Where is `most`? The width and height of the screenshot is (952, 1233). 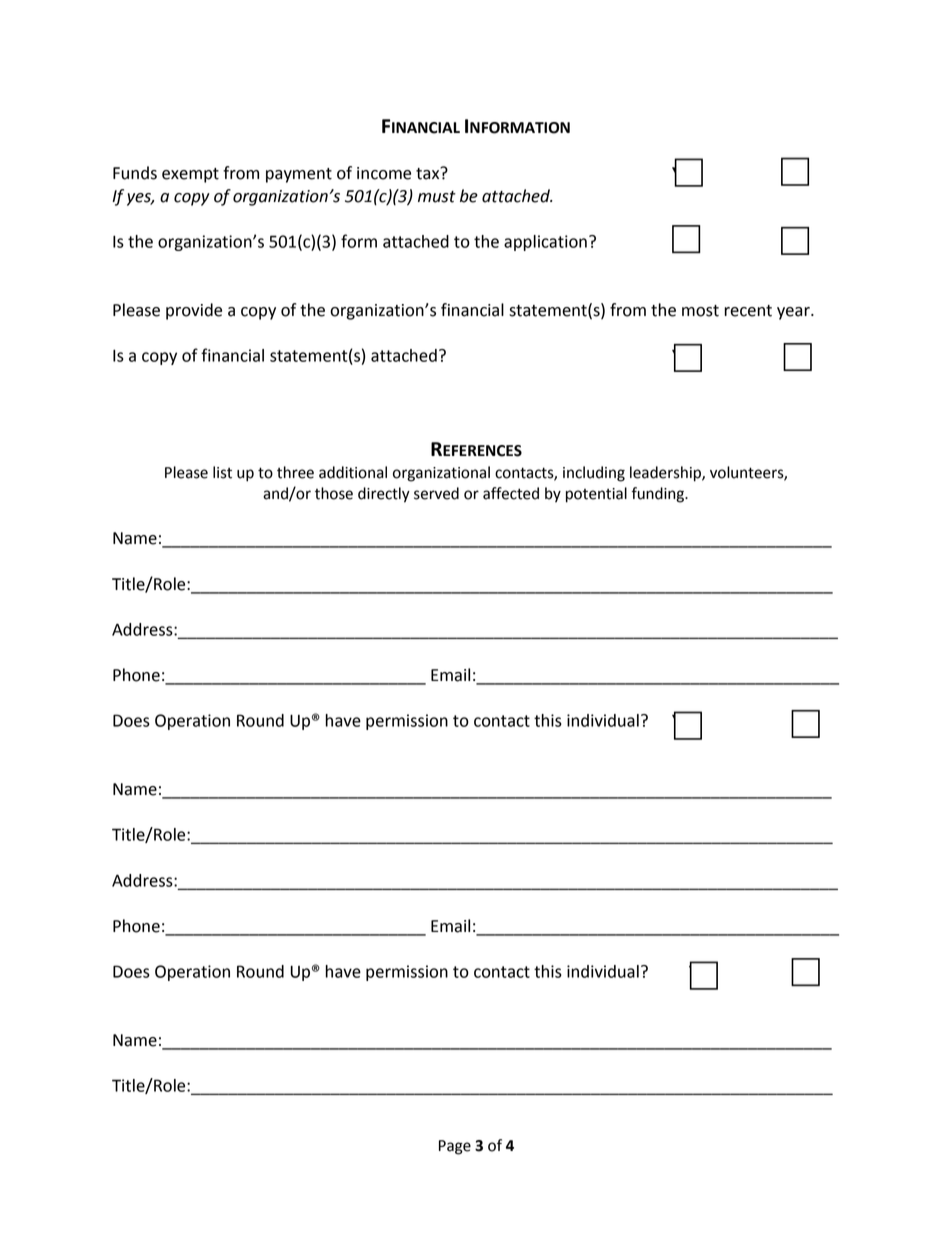 most is located at coordinates (700, 311).
